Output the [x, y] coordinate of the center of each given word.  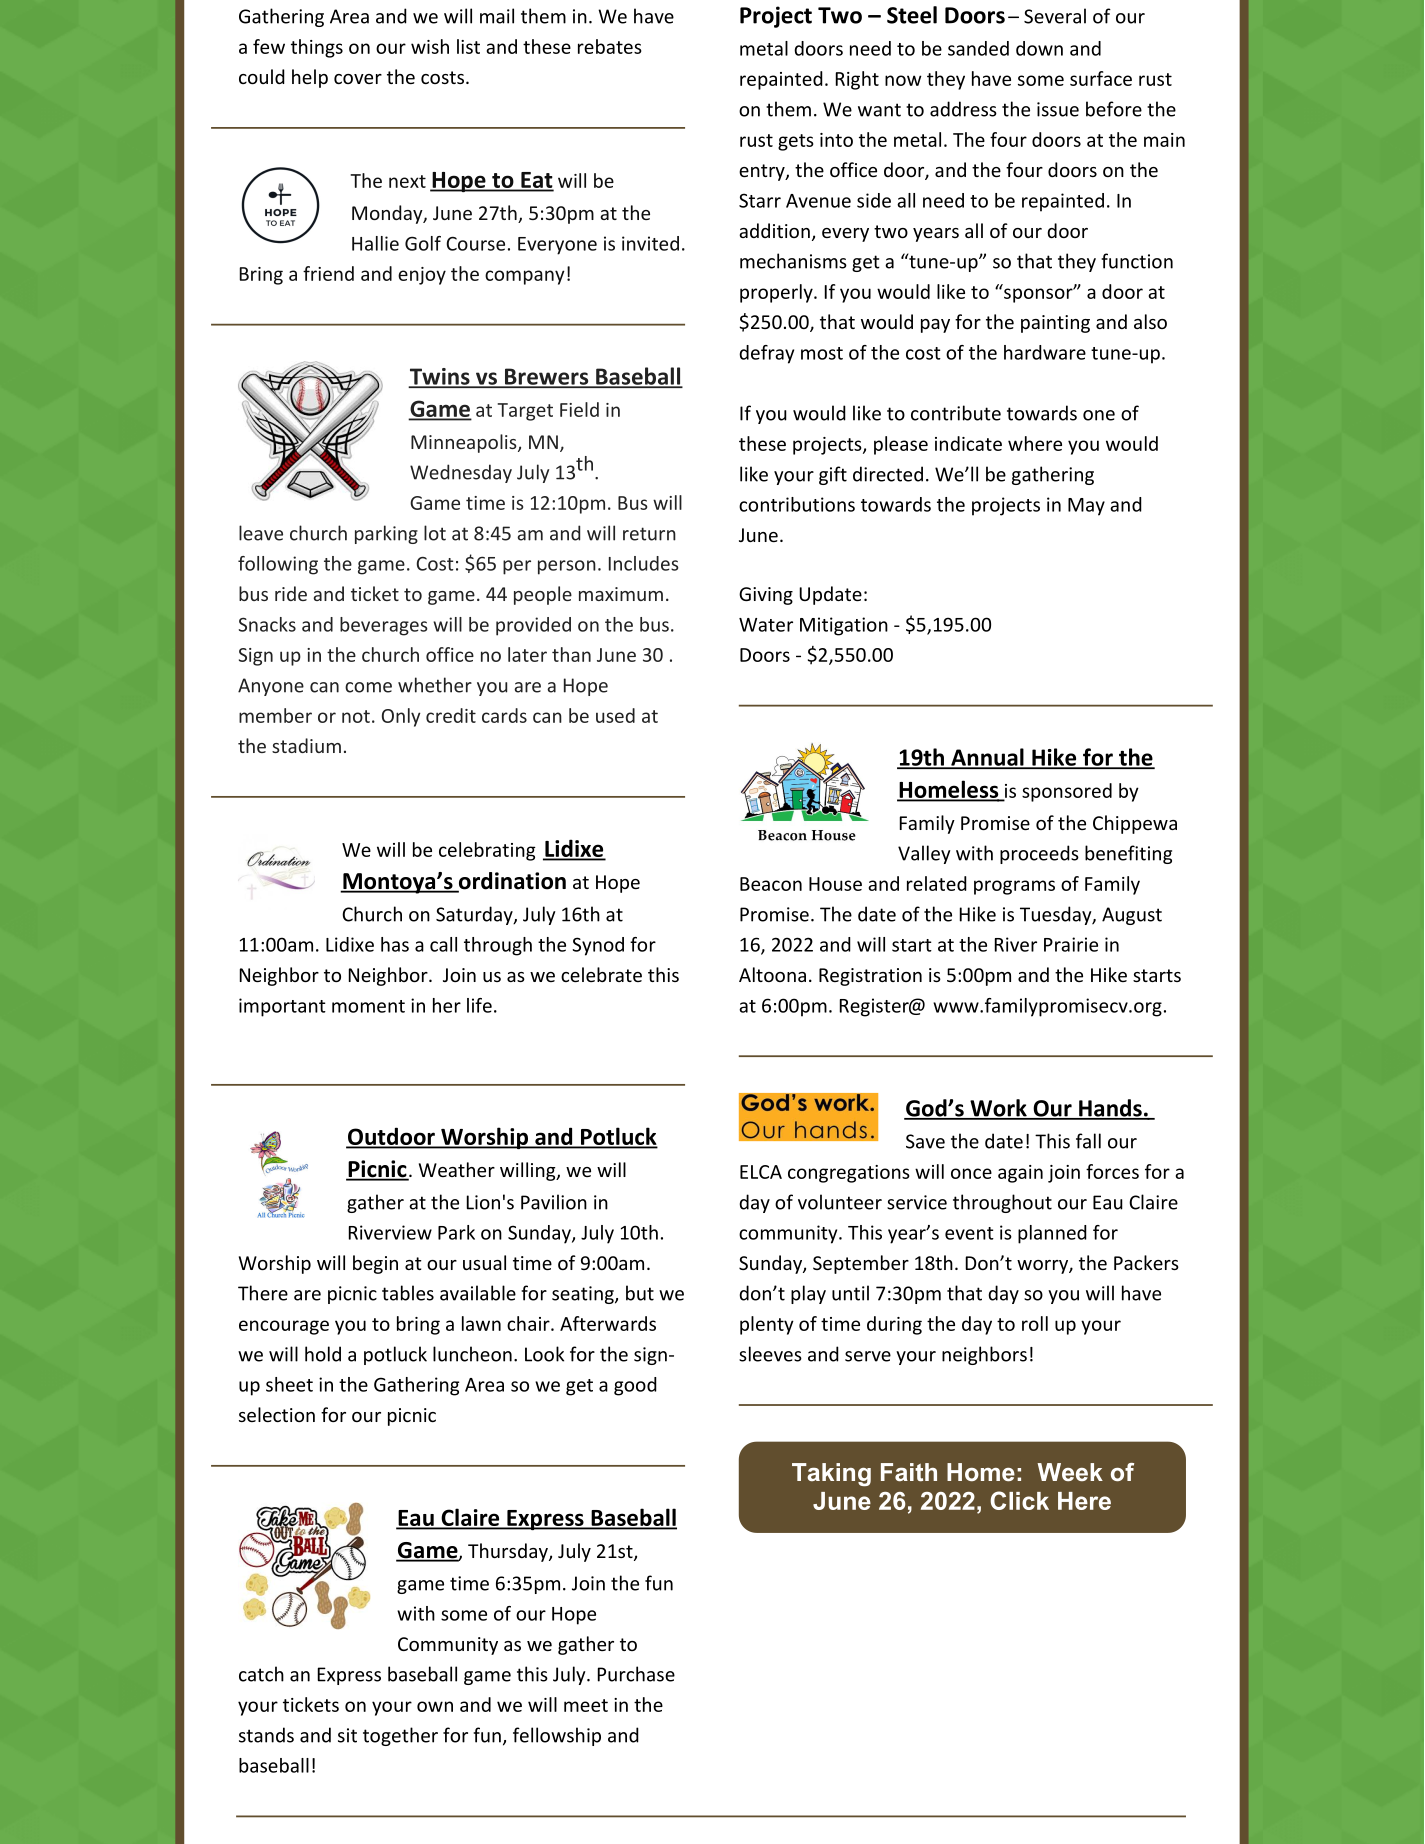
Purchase [636, 1674]
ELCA [761, 1172]
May [1086, 507]
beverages [384, 626]
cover [358, 79]
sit [347, 1735]
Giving [766, 596]
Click [1019, 1500]
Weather [457, 1169]
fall [1088, 1141]
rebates [610, 46]
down [1039, 48]
